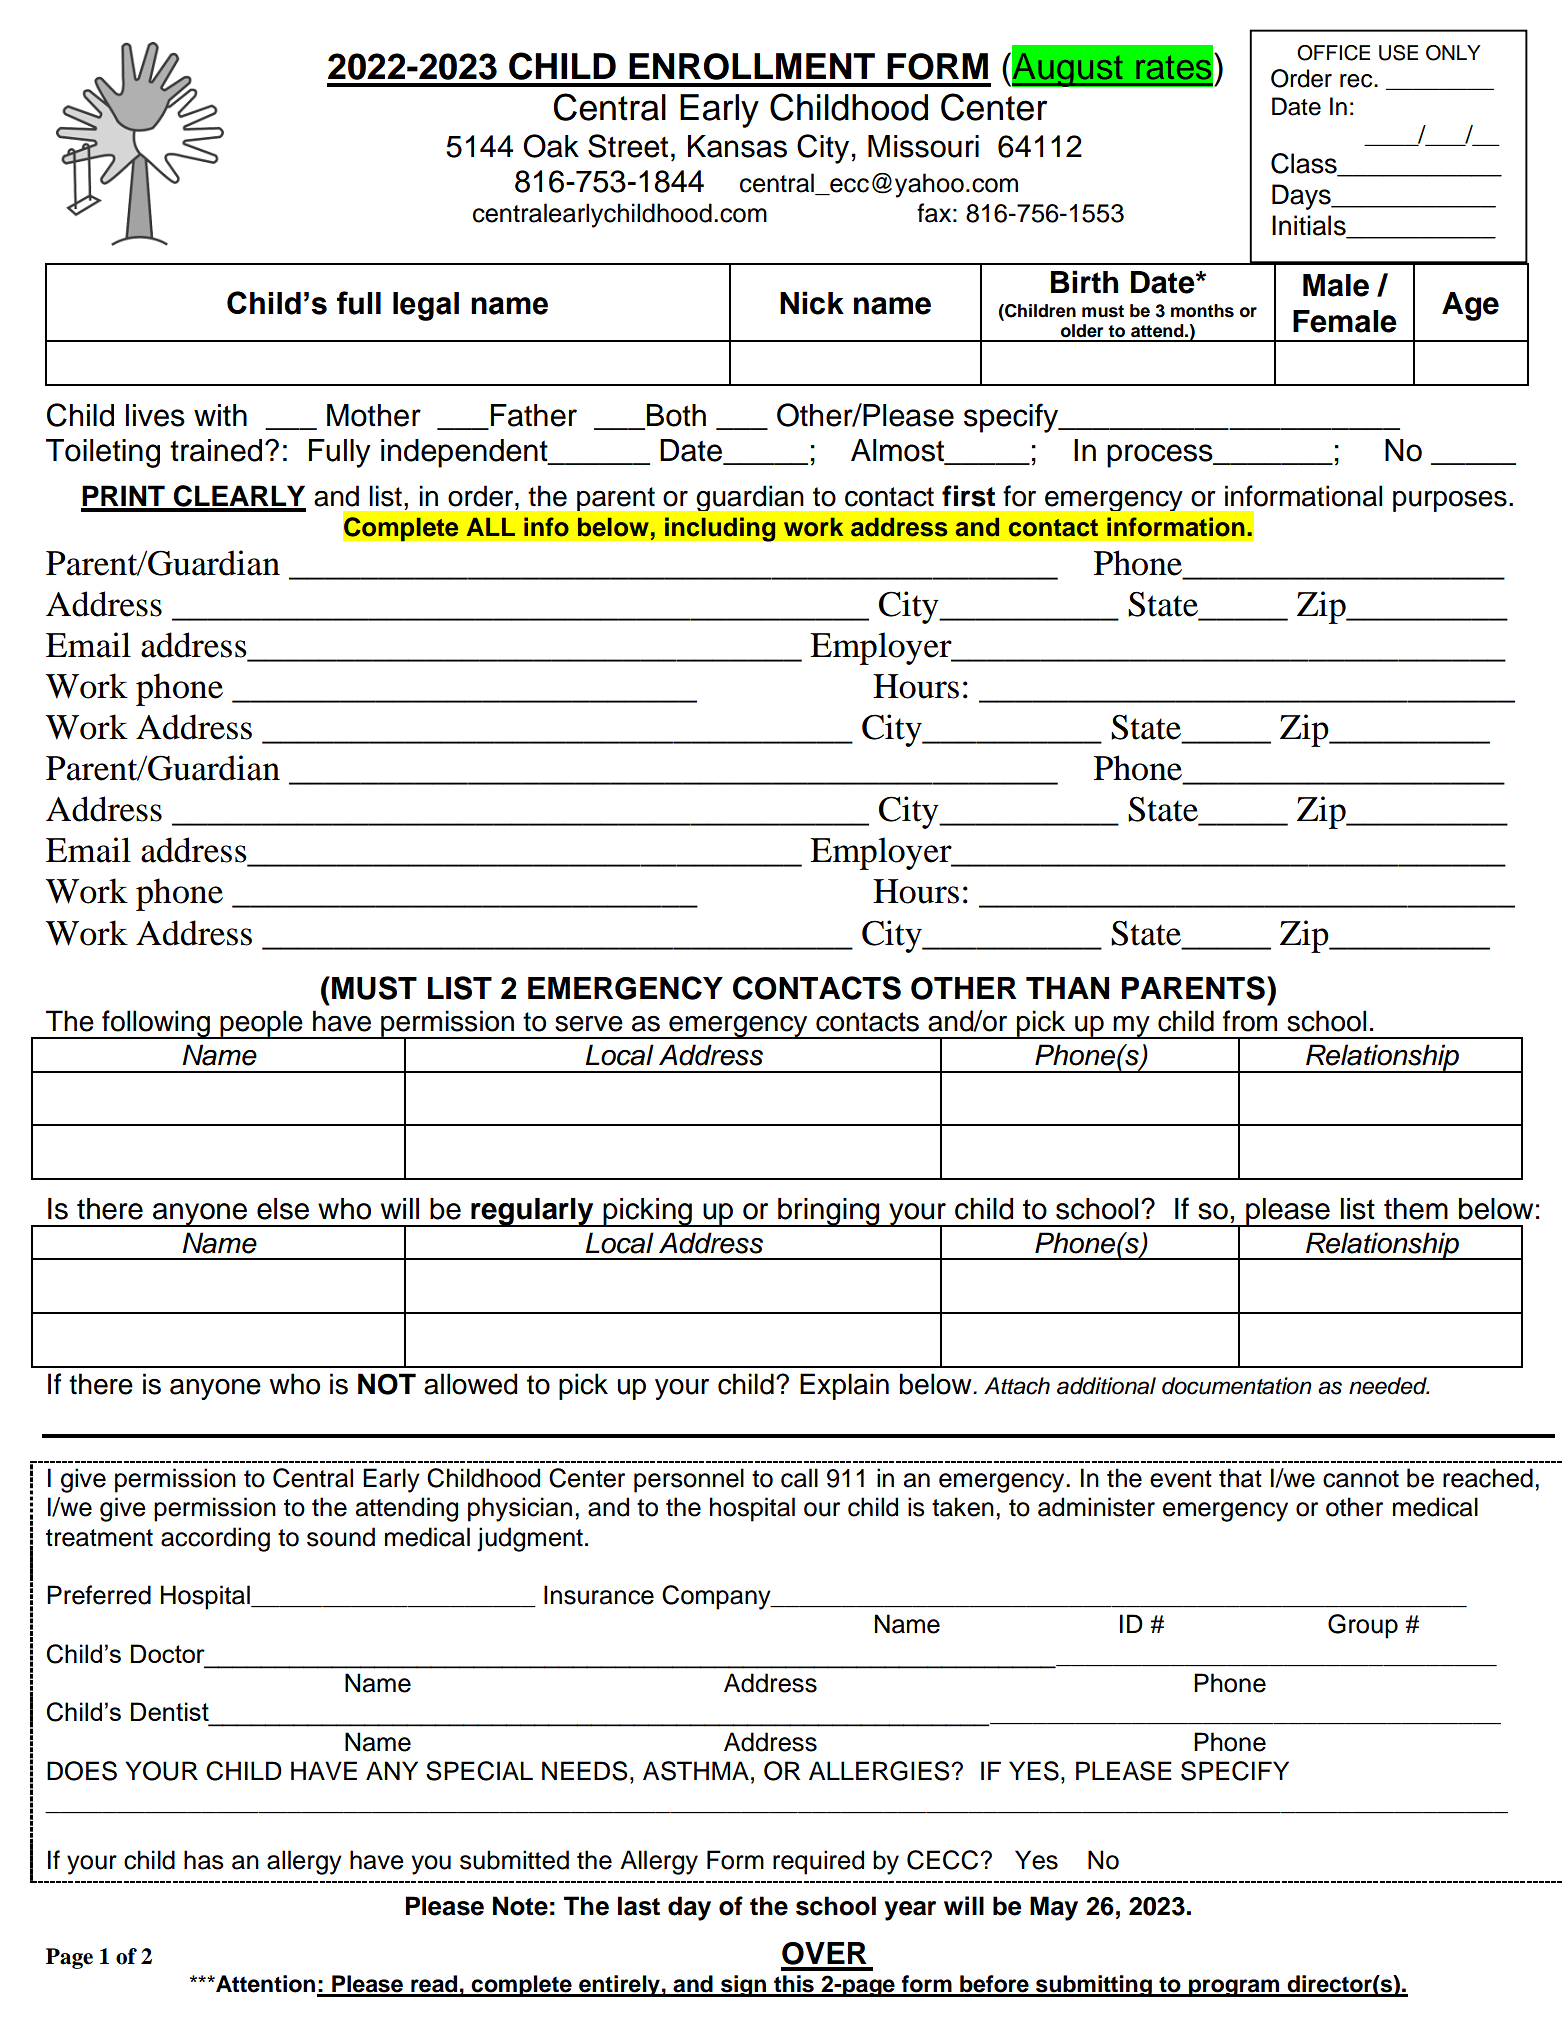 This screenshot has height=2022, width=1562. Describe the element at coordinates (1234, 1988) in the screenshot. I see `program` at that location.
